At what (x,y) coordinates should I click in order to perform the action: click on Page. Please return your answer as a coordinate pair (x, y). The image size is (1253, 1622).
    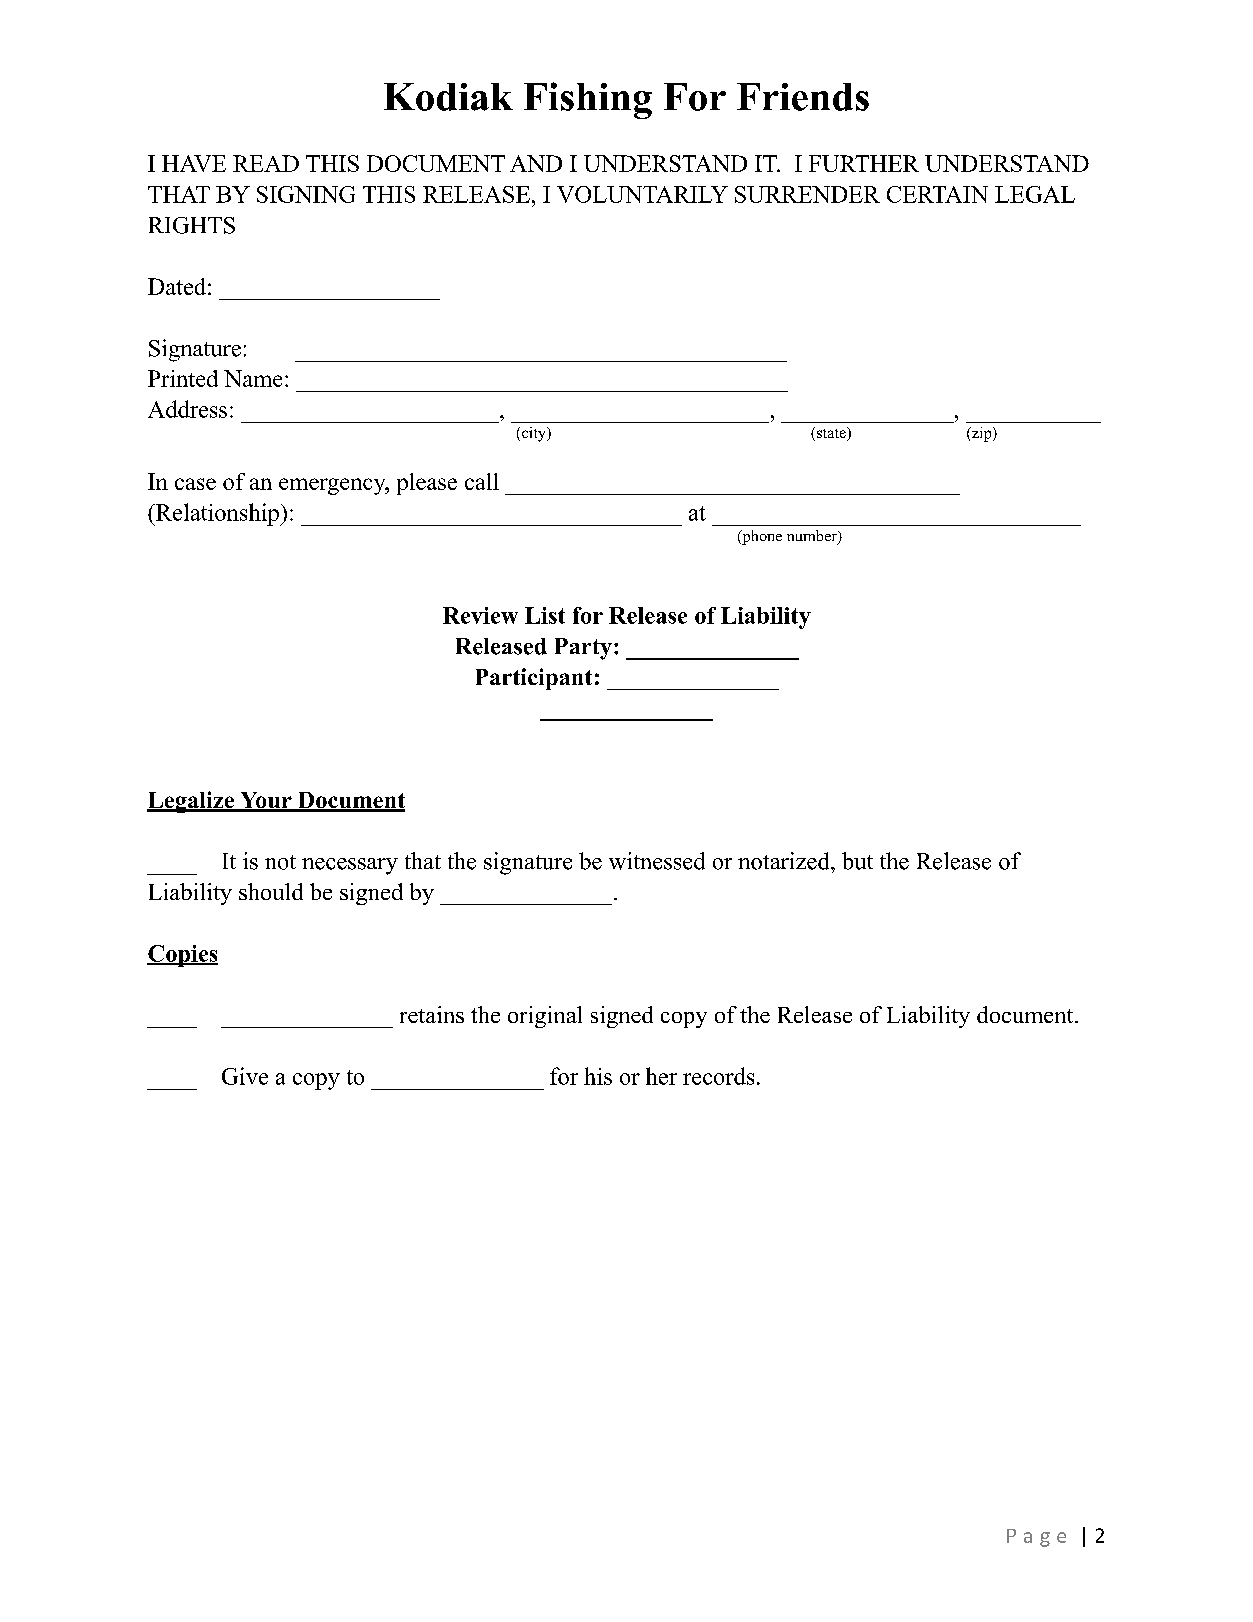
    Looking at the image, I should click on (1036, 1538).
